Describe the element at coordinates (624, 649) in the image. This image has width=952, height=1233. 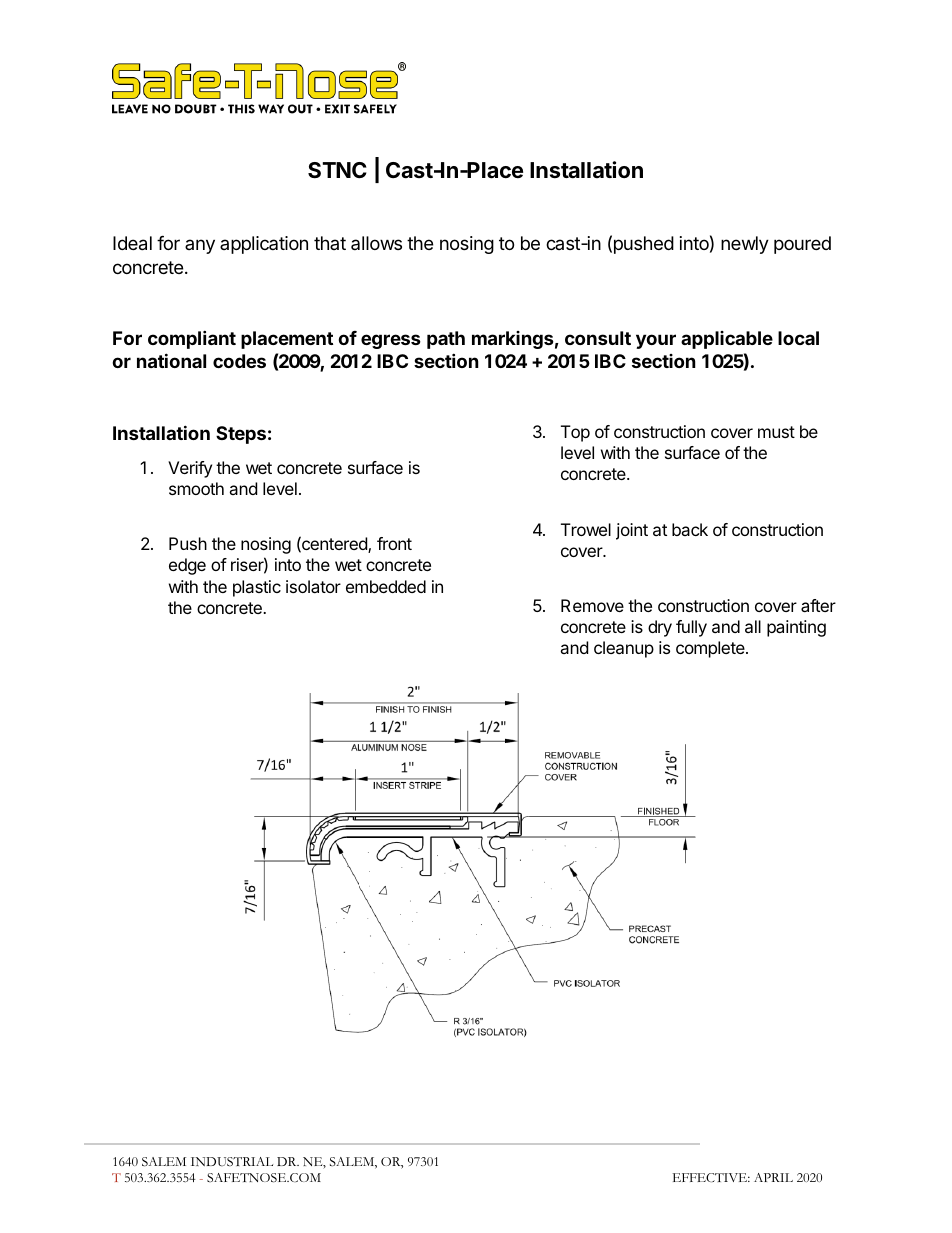
I see `cleanup` at that location.
